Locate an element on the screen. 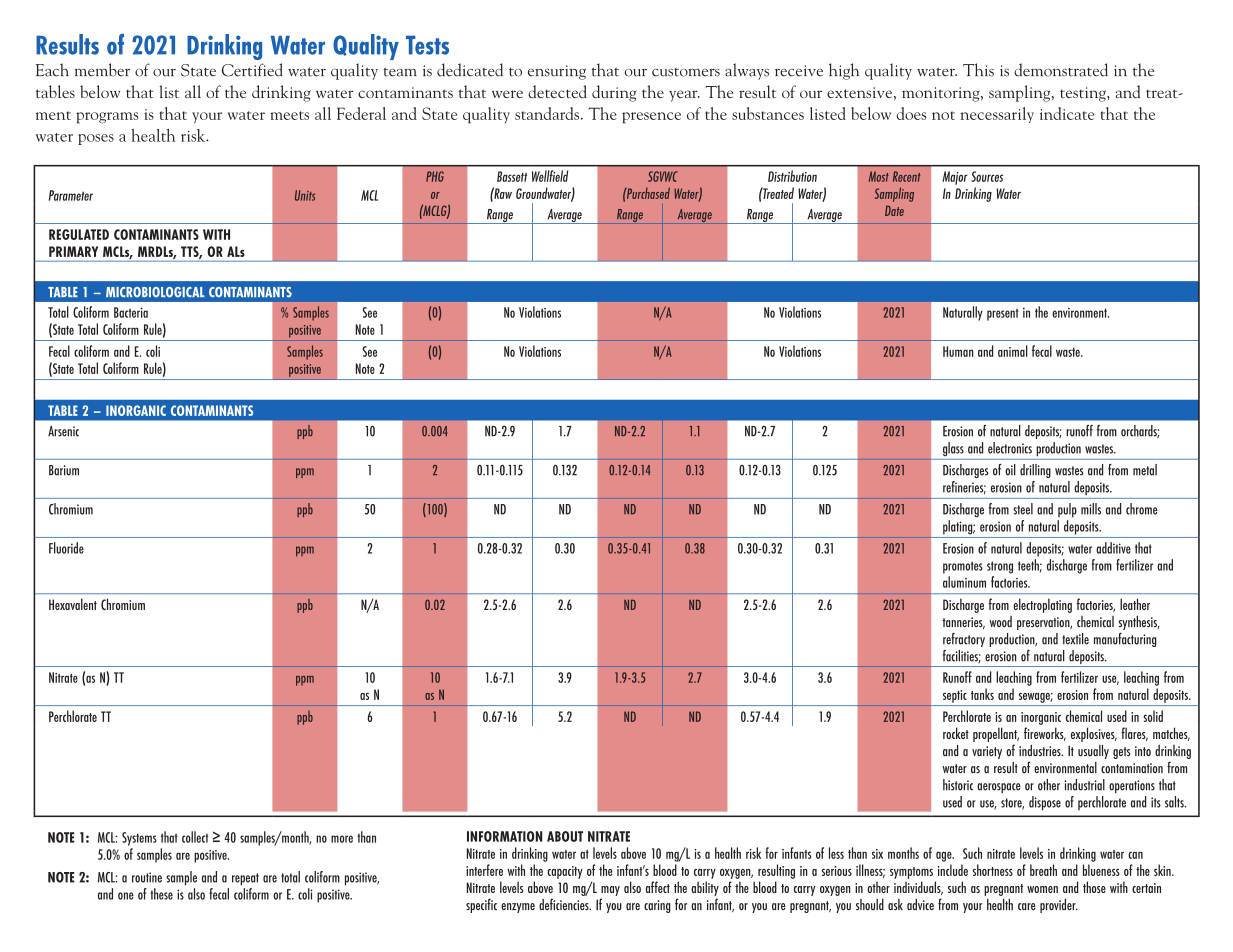 The width and height of the screenshot is (1233, 952). Certified is located at coordinates (252, 70).
